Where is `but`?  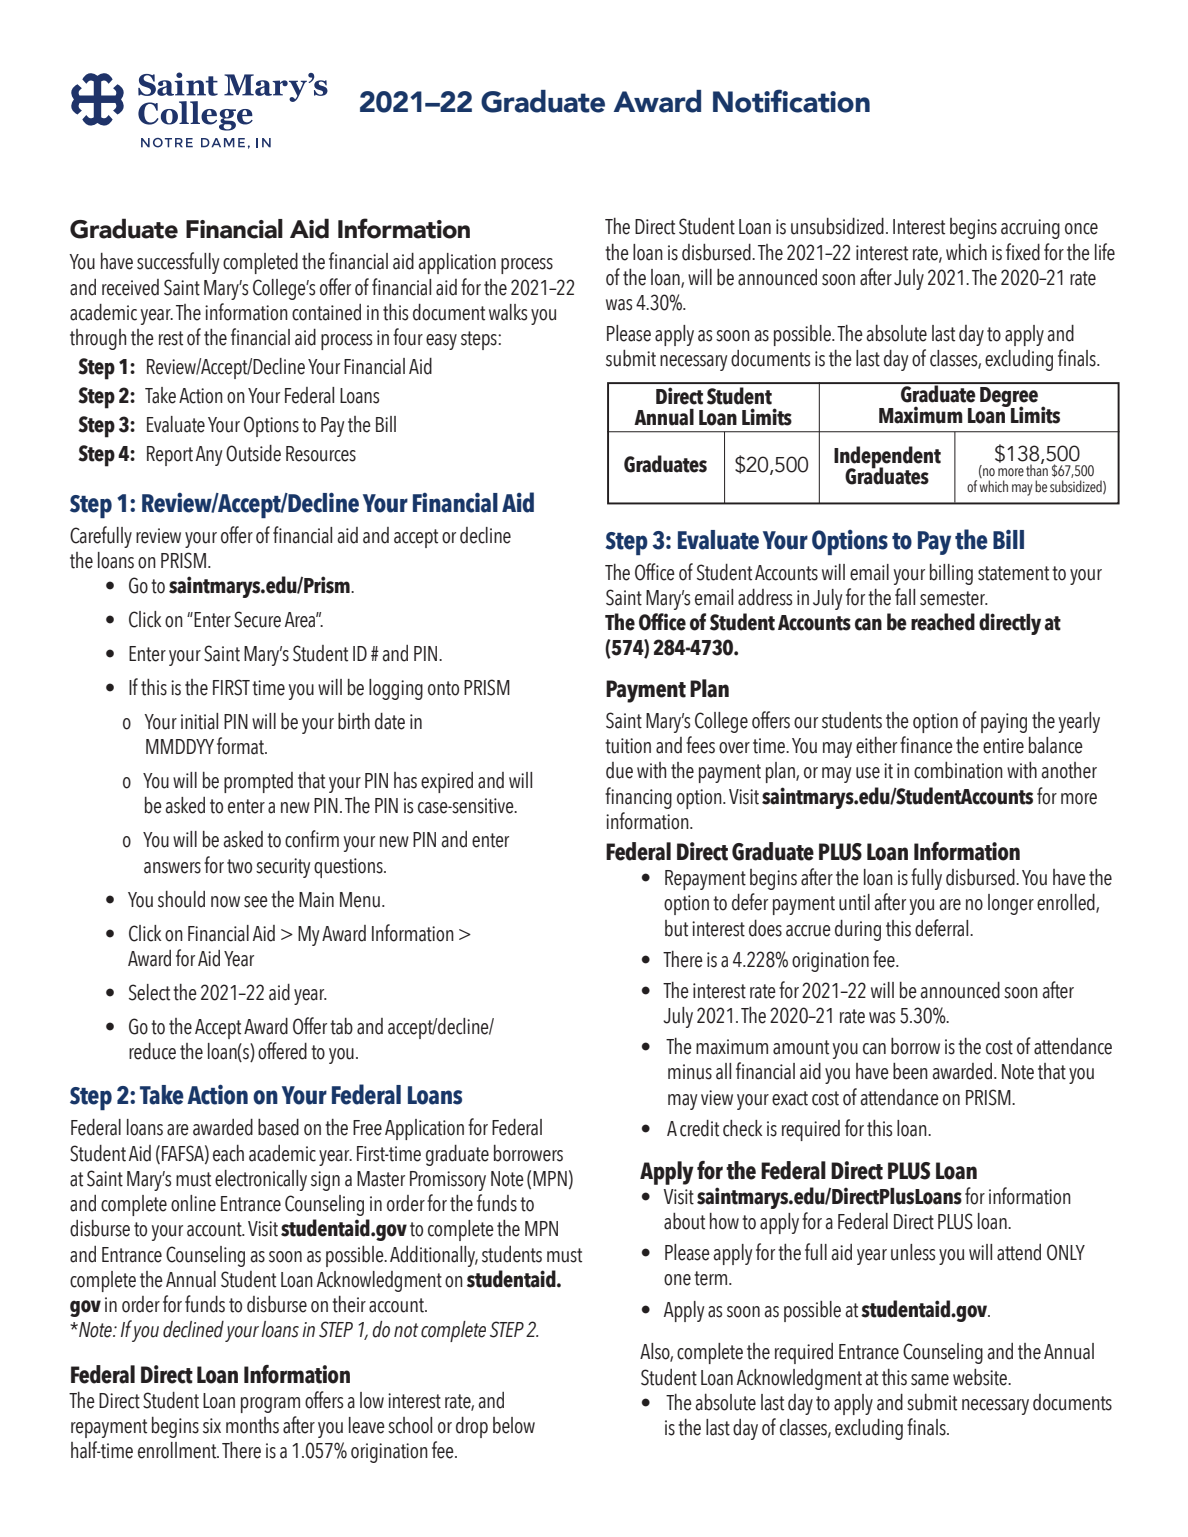
but is located at coordinates (676, 928).
